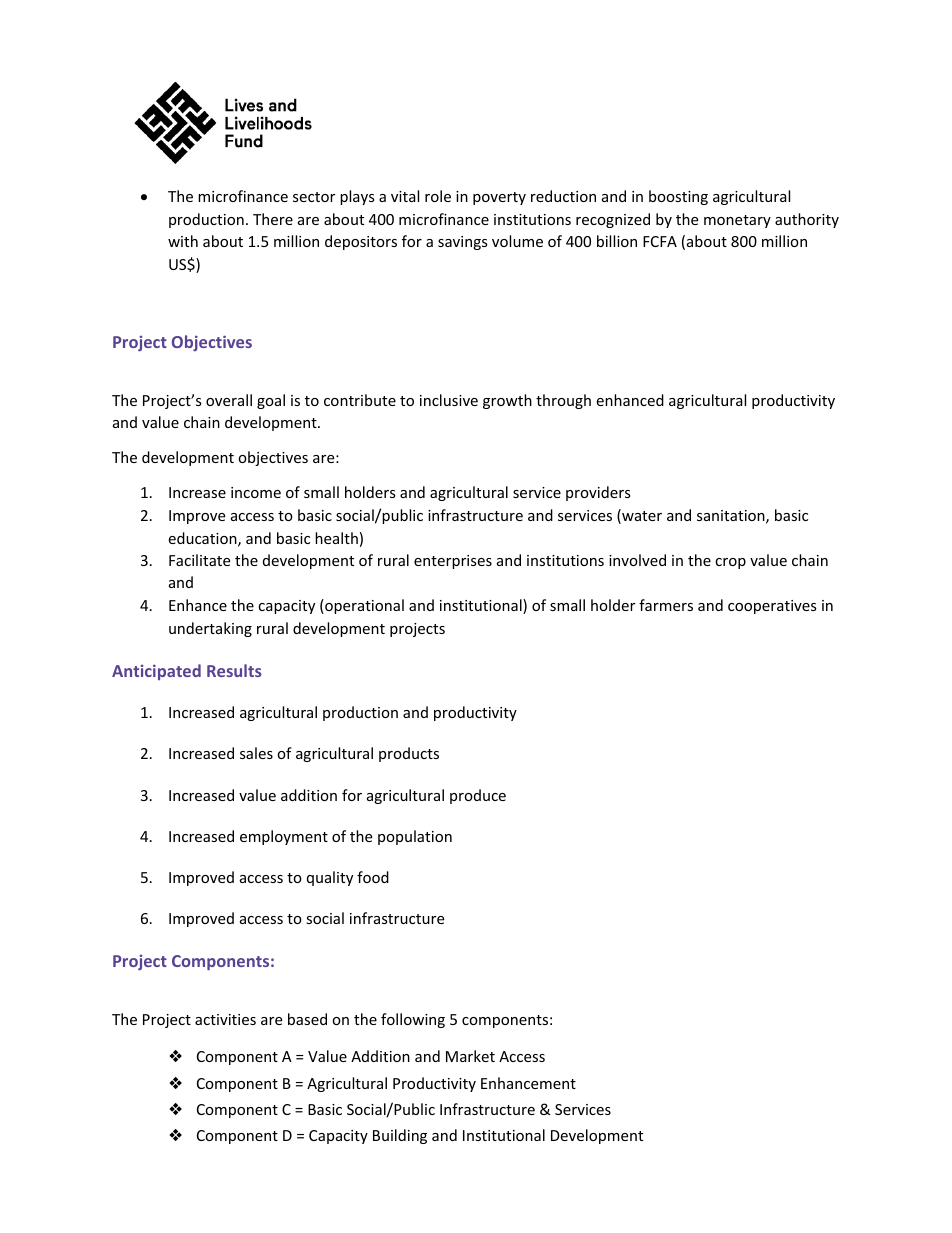 This screenshot has width=952, height=1233. What do you see at coordinates (409, 754) in the screenshot?
I see `products` at bounding box center [409, 754].
